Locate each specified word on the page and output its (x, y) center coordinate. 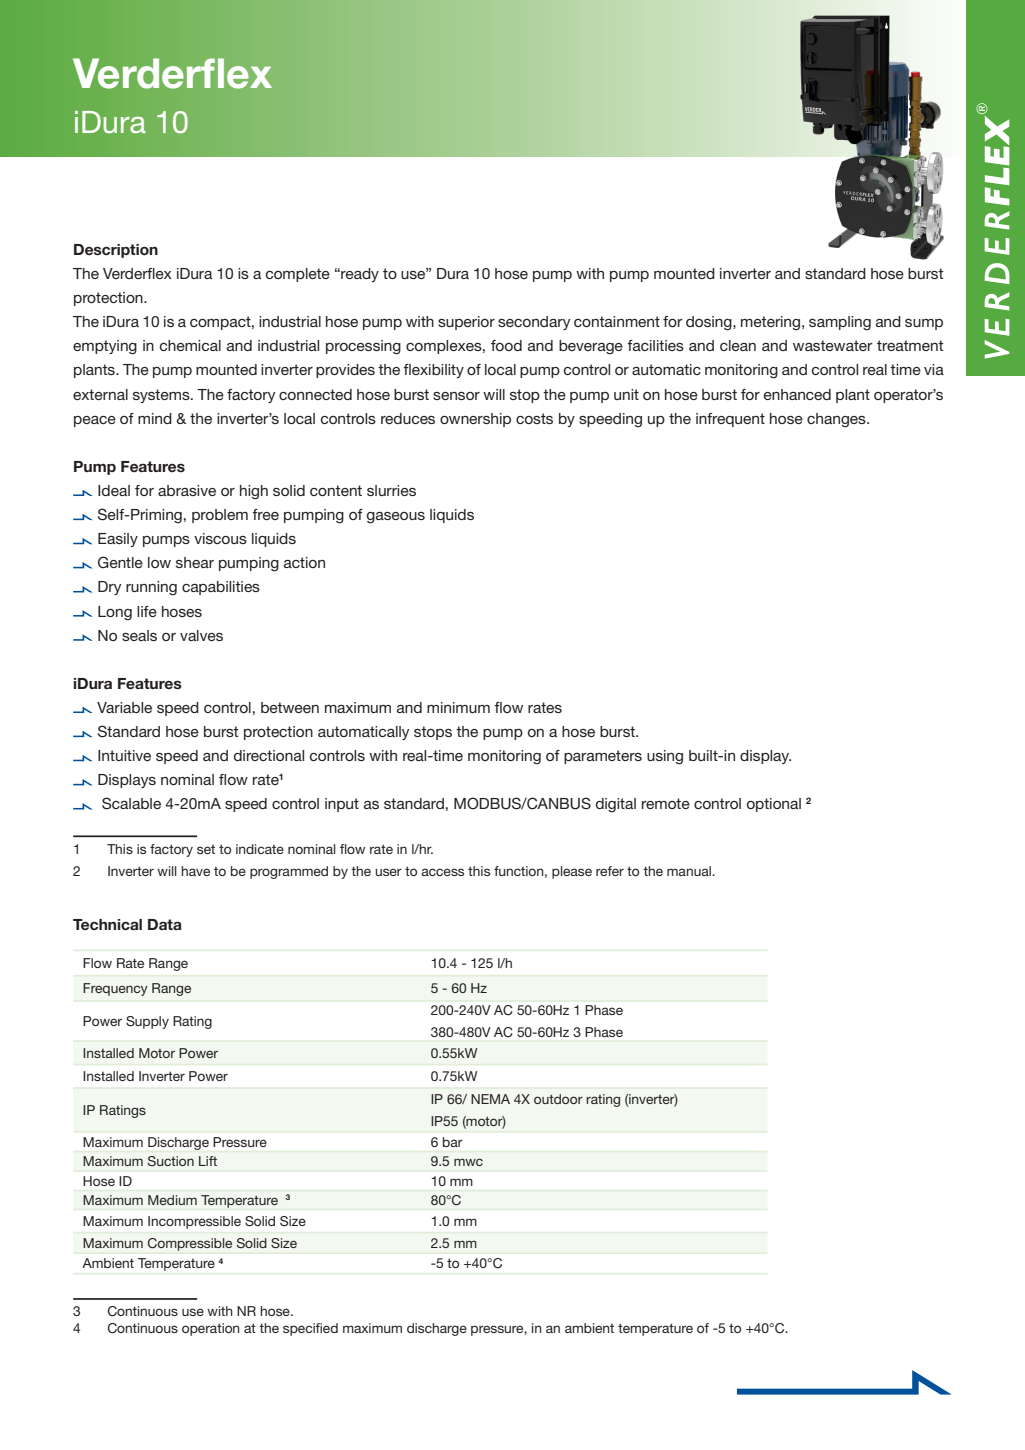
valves (201, 635)
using (665, 757)
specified (310, 1329)
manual (690, 871)
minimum (458, 707)
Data (165, 924)
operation (211, 1329)
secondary (534, 323)
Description (116, 251)
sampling (840, 323)
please (572, 872)
